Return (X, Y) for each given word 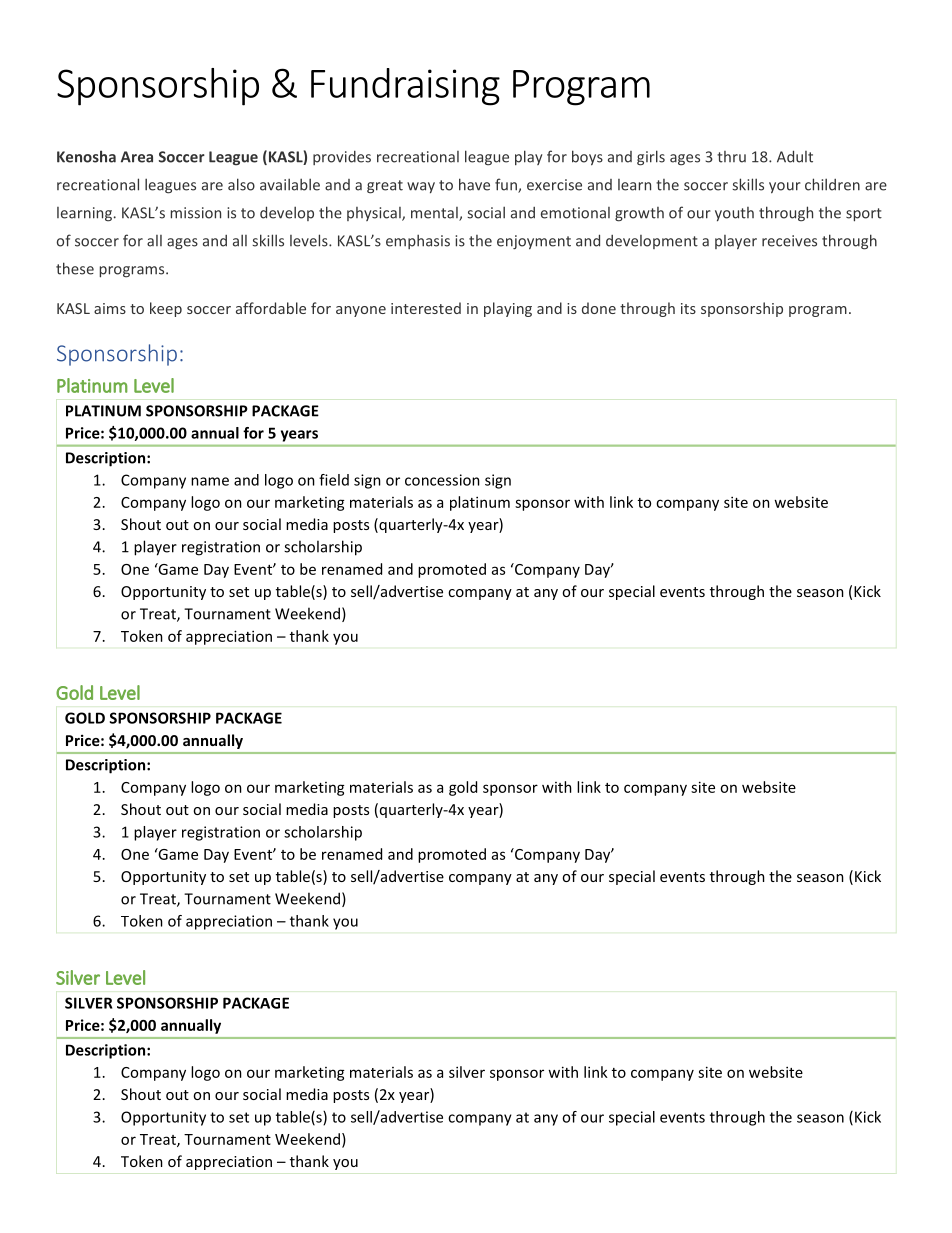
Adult (795, 156)
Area (137, 157)
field (334, 480)
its (688, 308)
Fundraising (405, 87)
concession (442, 480)
